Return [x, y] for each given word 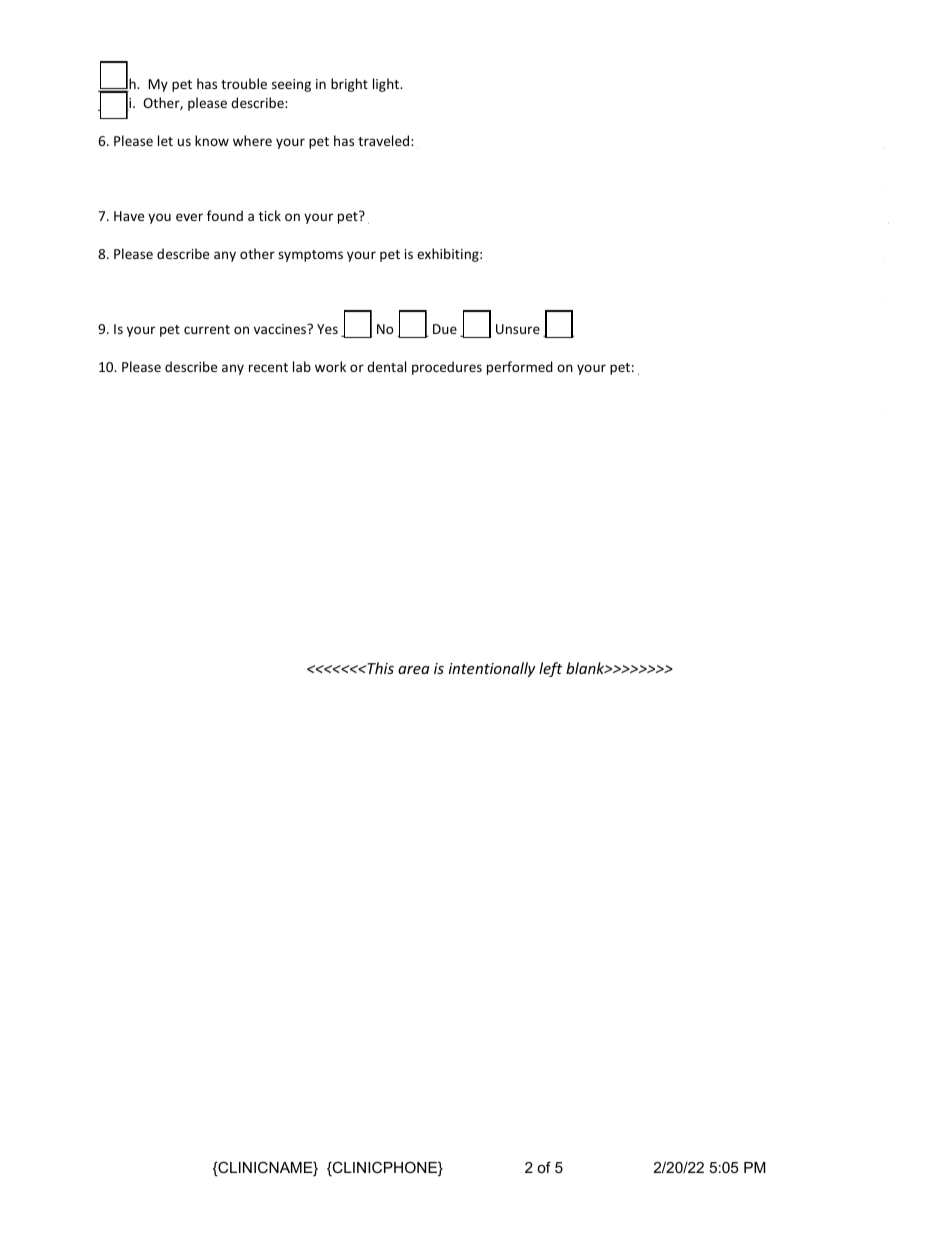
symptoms [310, 256]
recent [268, 367]
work [330, 366]
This [379, 668]
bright [349, 85]
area [414, 670]
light [387, 85]
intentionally [492, 669]
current [207, 329]
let [165, 140]
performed [520, 368]
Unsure [518, 329]
